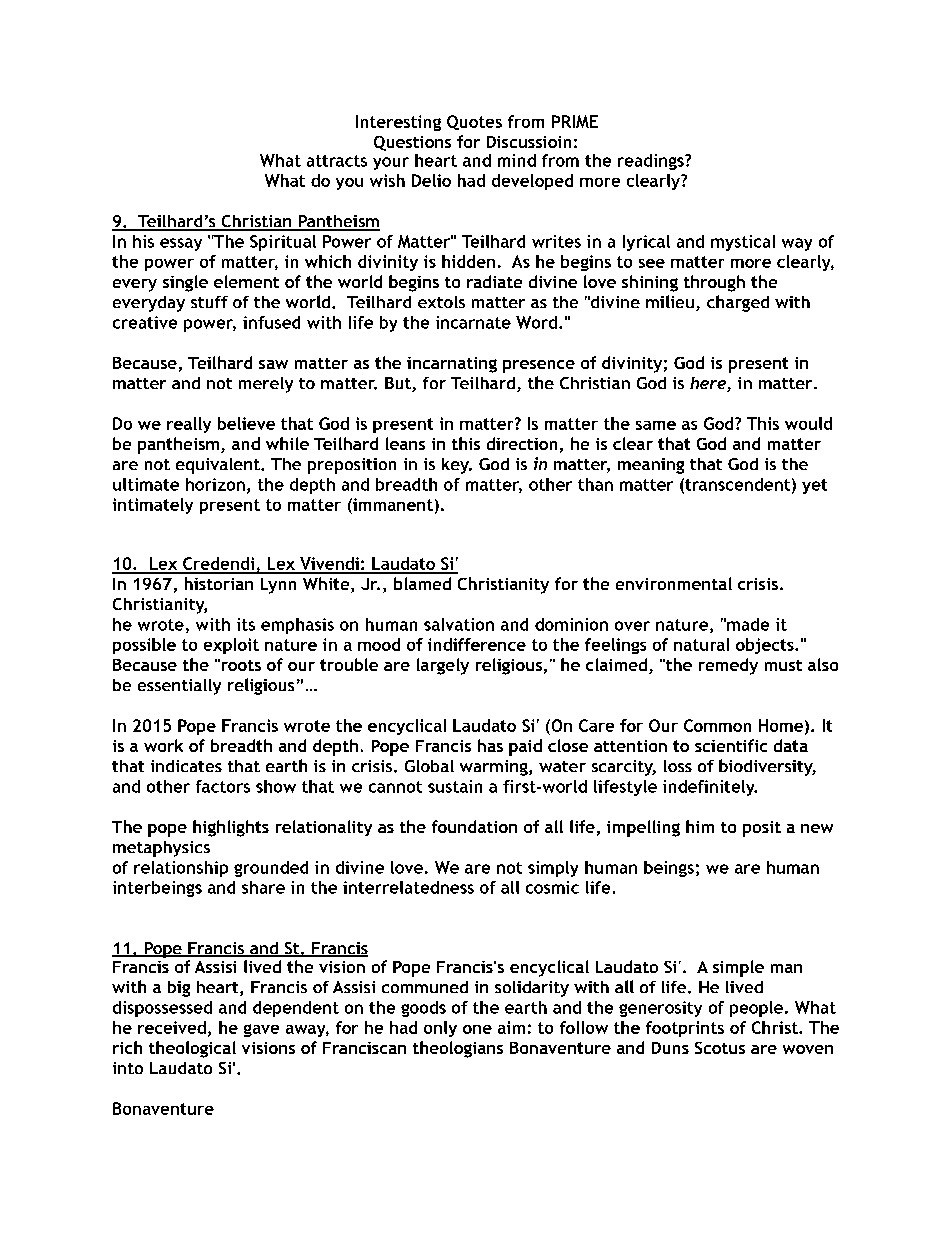 The height and width of the image is (1233, 952). I want to click on Scotus, so click(720, 1048).
